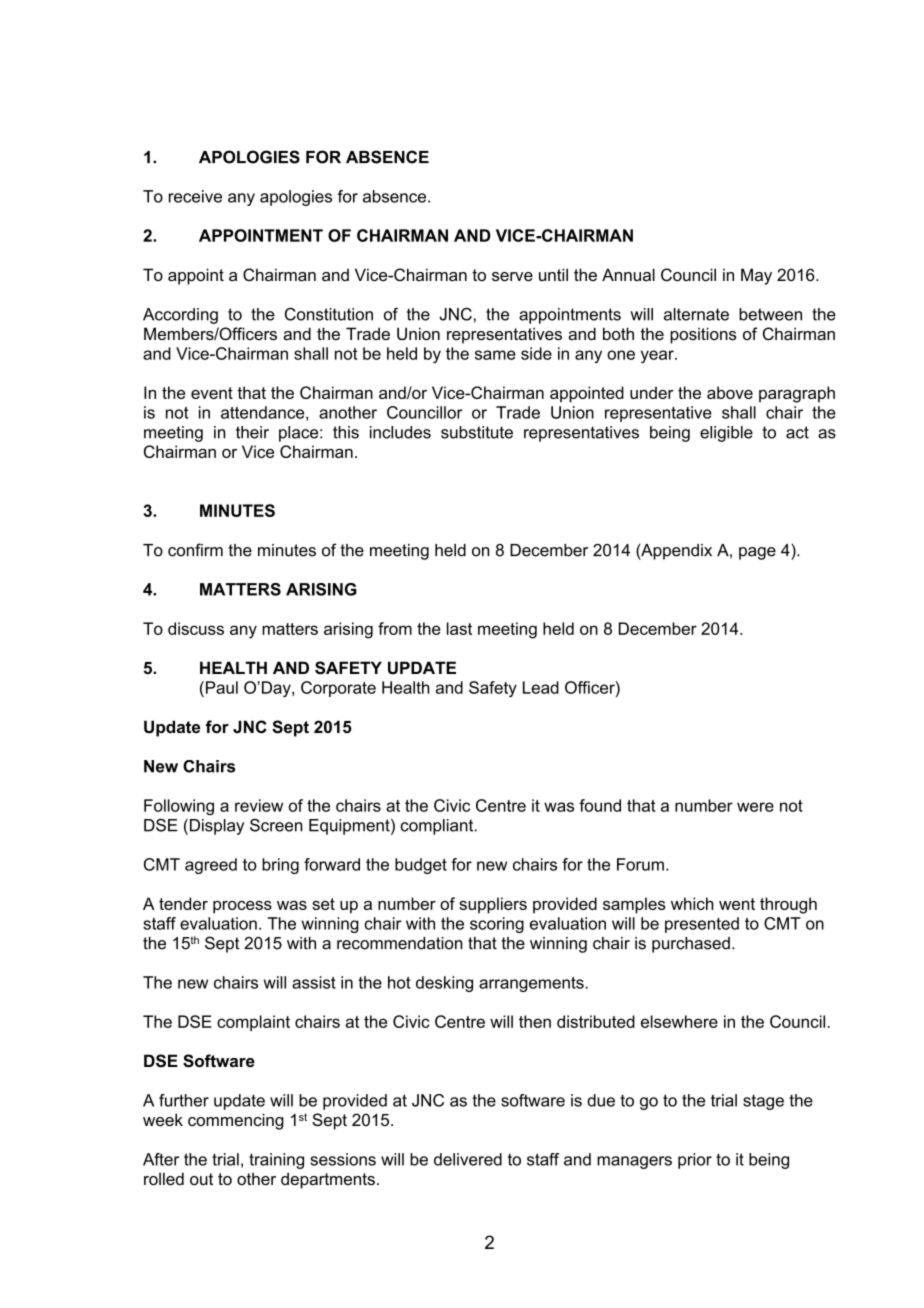 The image size is (924, 1308). What do you see at coordinates (730, 392) in the screenshot?
I see `above` at bounding box center [730, 392].
